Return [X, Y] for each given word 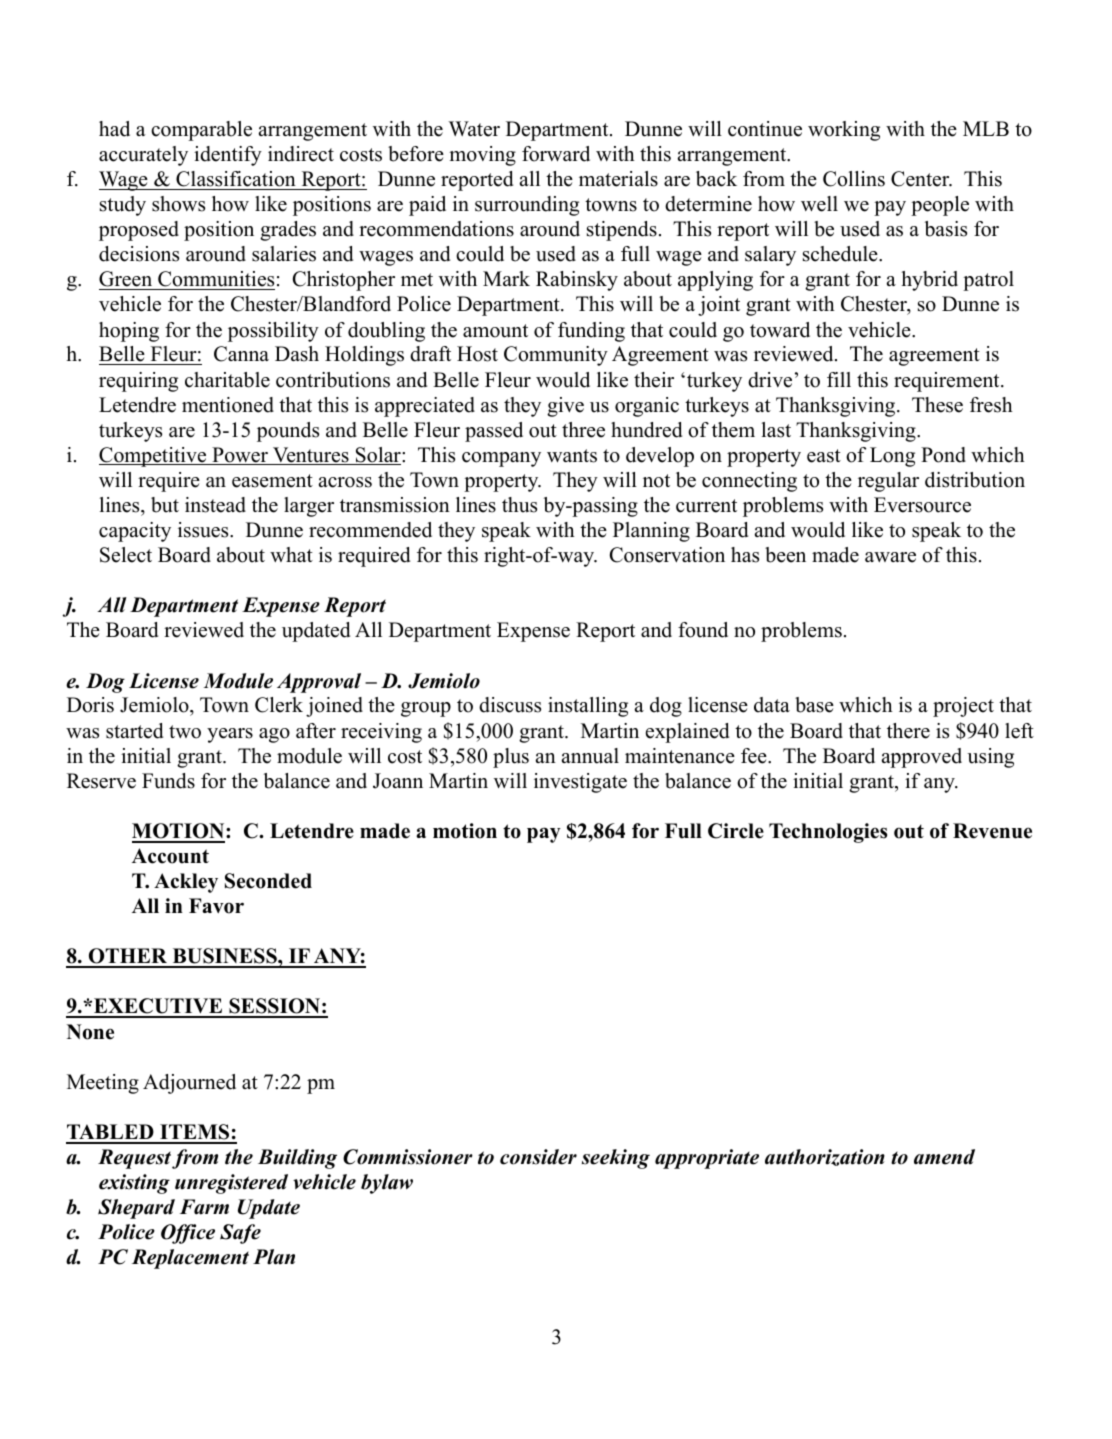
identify [228, 156]
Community [556, 356]
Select [126, 555]
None [90, 1032]
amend [944, 1157]
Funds [168, 781]
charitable [227, 380]
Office [188, 1234]
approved [922, 758]
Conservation [667, 555]
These [937, 405]
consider [538, 1157]
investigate [580, 783]
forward [556, 154]
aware [890, 557]
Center [921, 179]
